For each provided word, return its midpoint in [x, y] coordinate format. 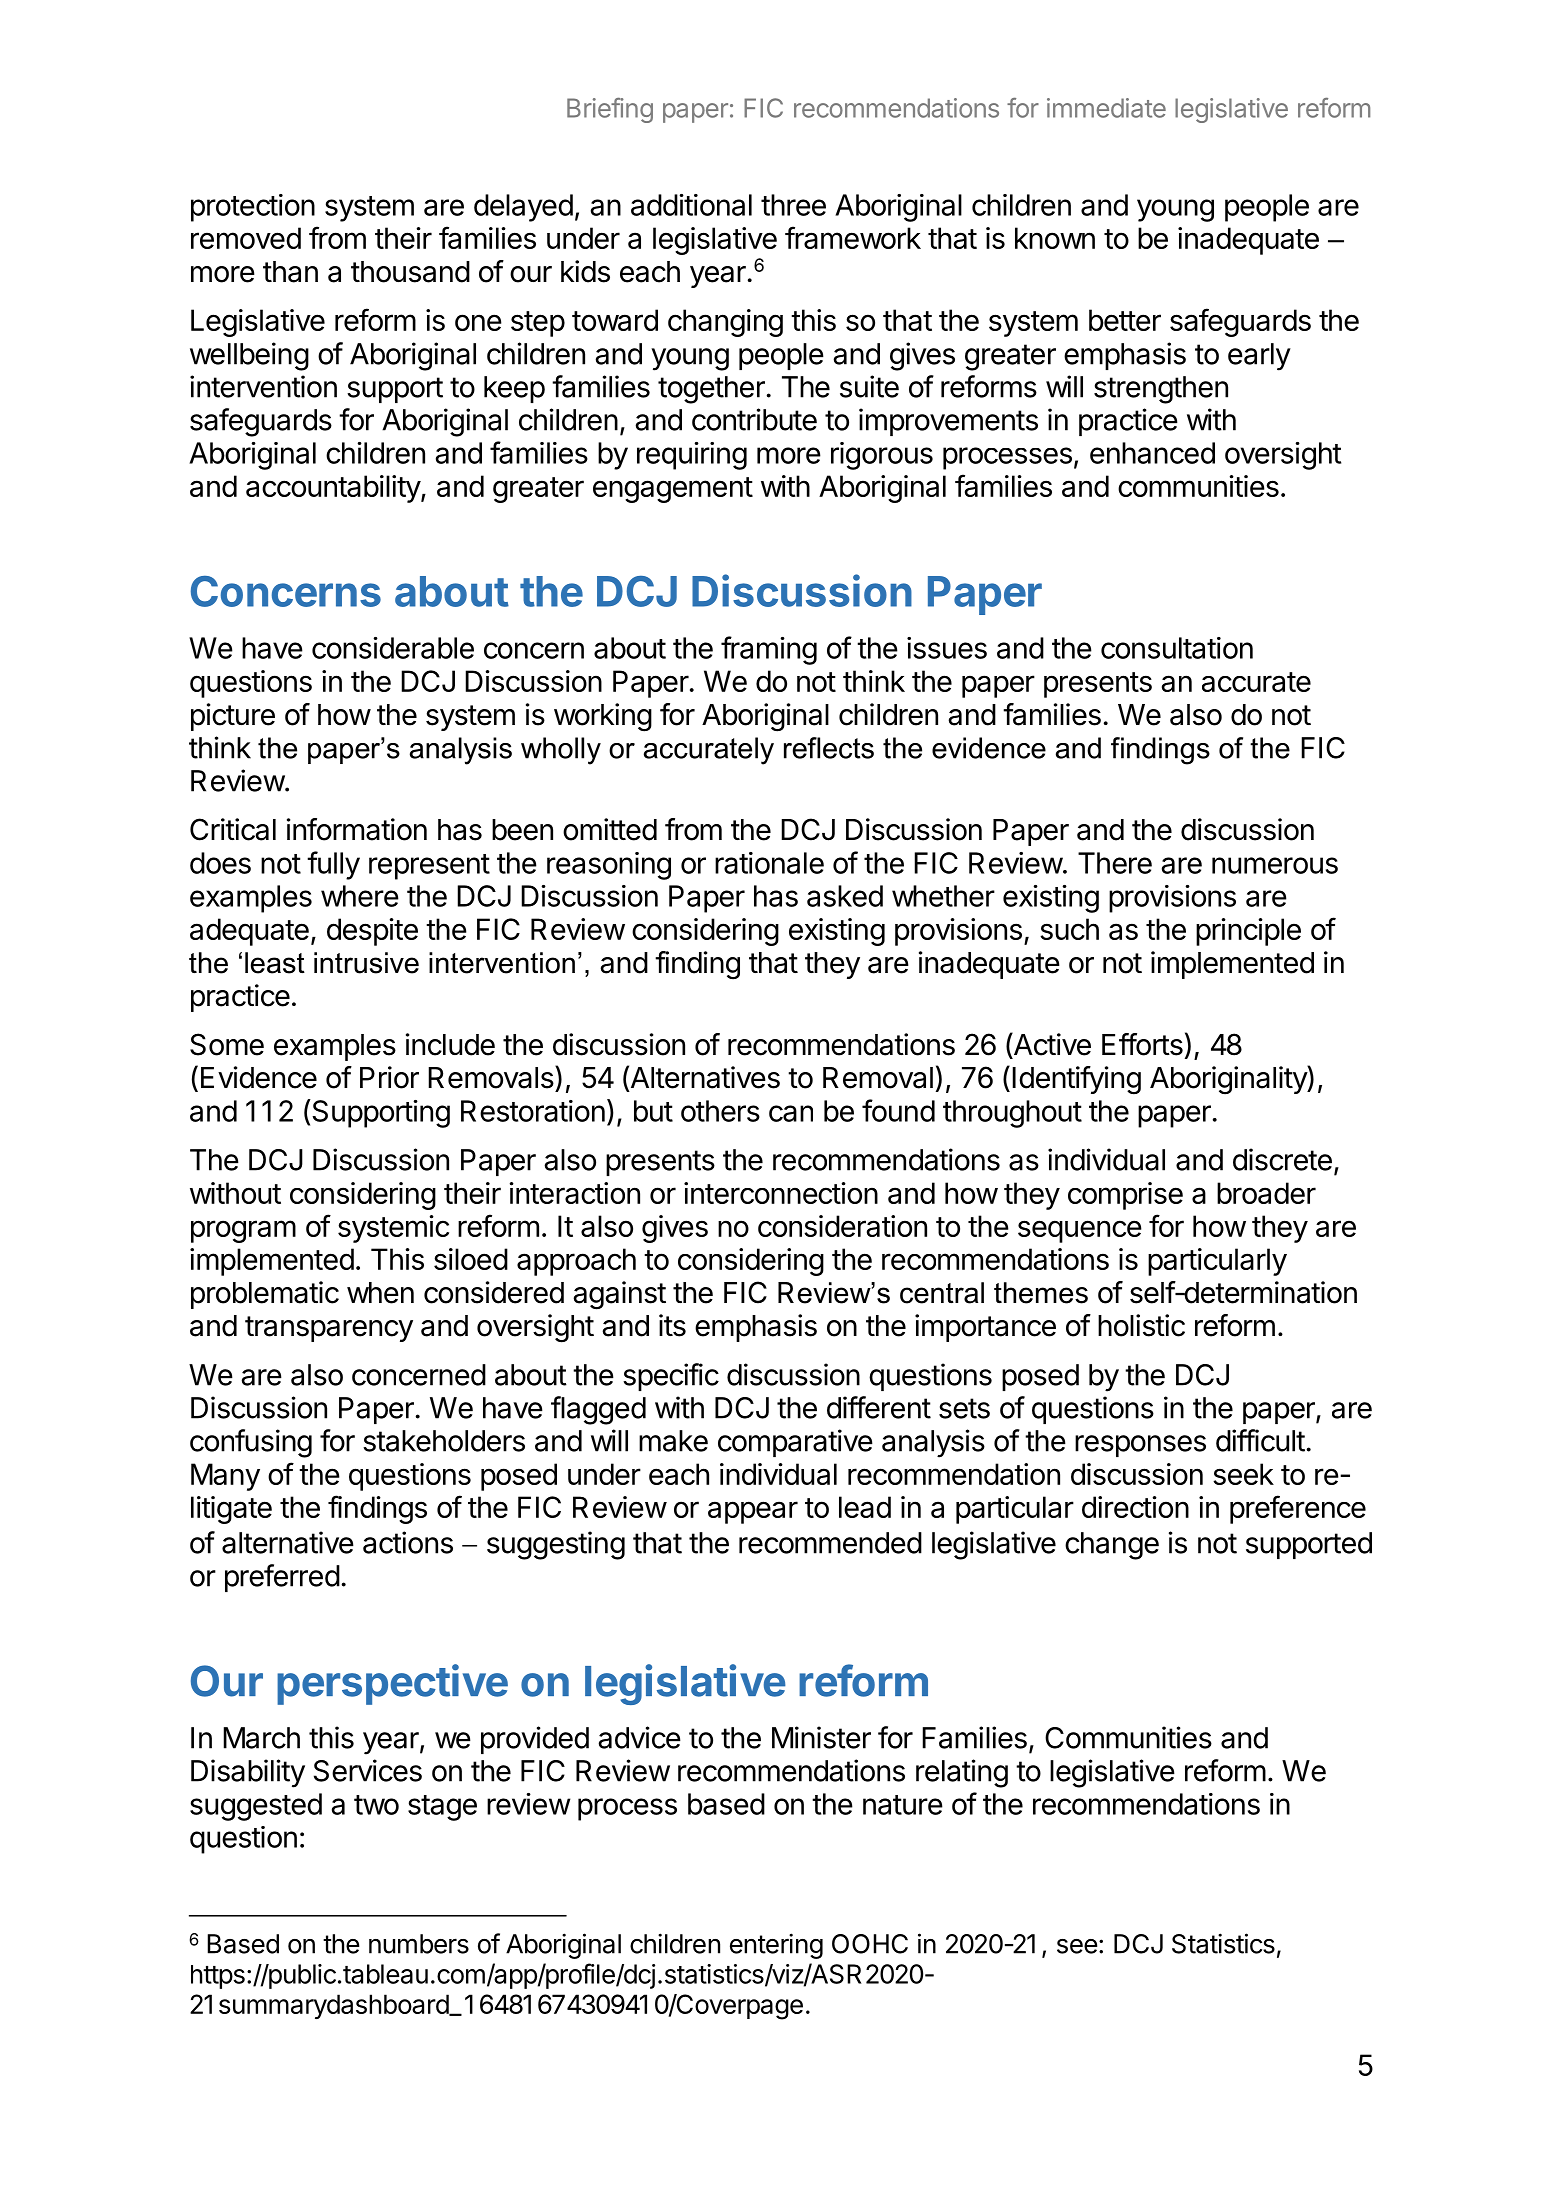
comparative [795, 1443]
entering [776, 1946]
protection [253, 208]
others [720, 1111]
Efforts [1142, 1044]
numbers [419, 1944]
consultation [1177, 648]
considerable [393, 648]
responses [1140, 1446]
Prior [389, 1077]
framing [769, 650]
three [793, 205]
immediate [1106, 108]
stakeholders [444, 1441]
